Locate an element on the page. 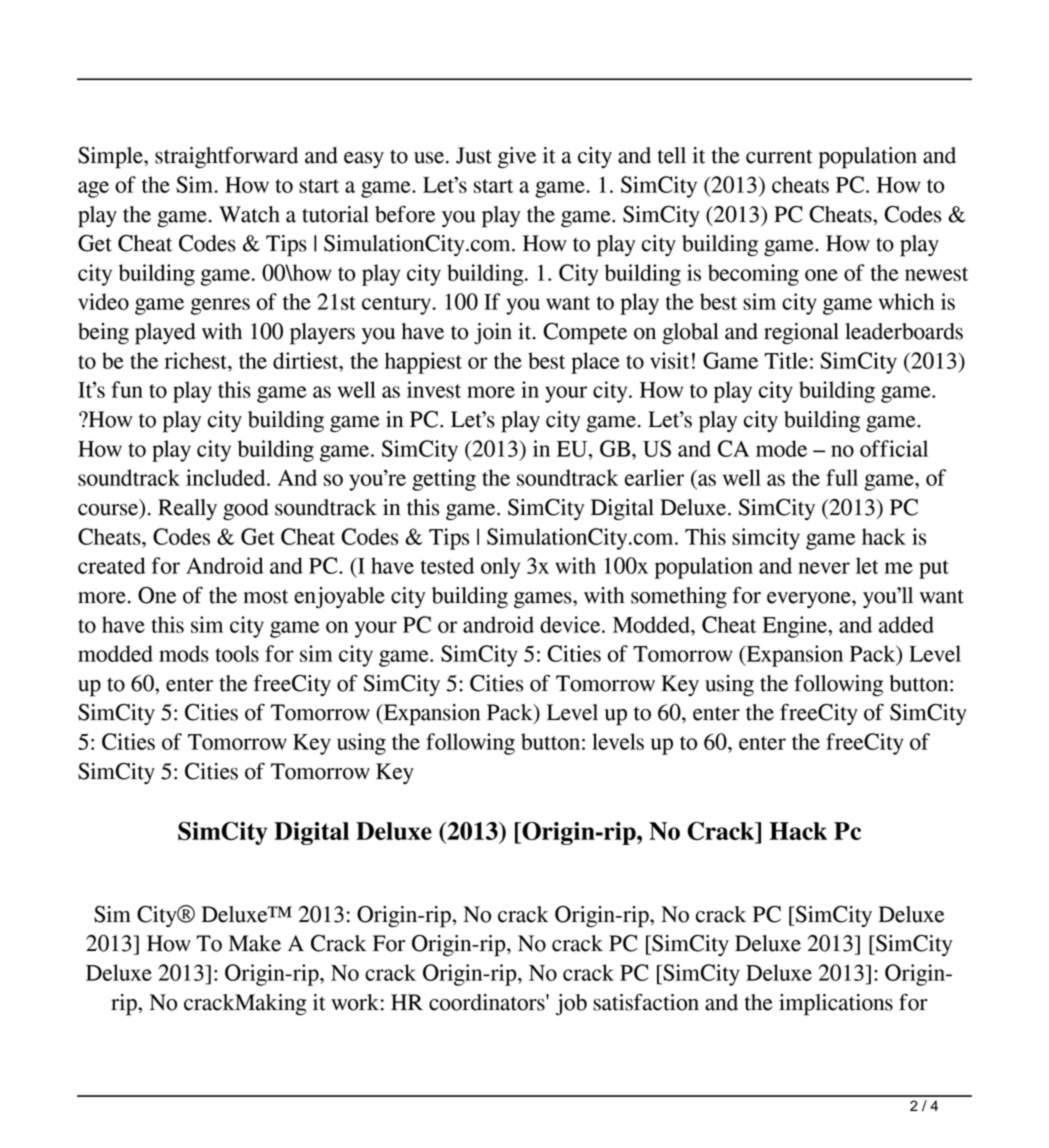 This page has height=1148, width=1049. straightforward is located at coordinates (226, 157).
